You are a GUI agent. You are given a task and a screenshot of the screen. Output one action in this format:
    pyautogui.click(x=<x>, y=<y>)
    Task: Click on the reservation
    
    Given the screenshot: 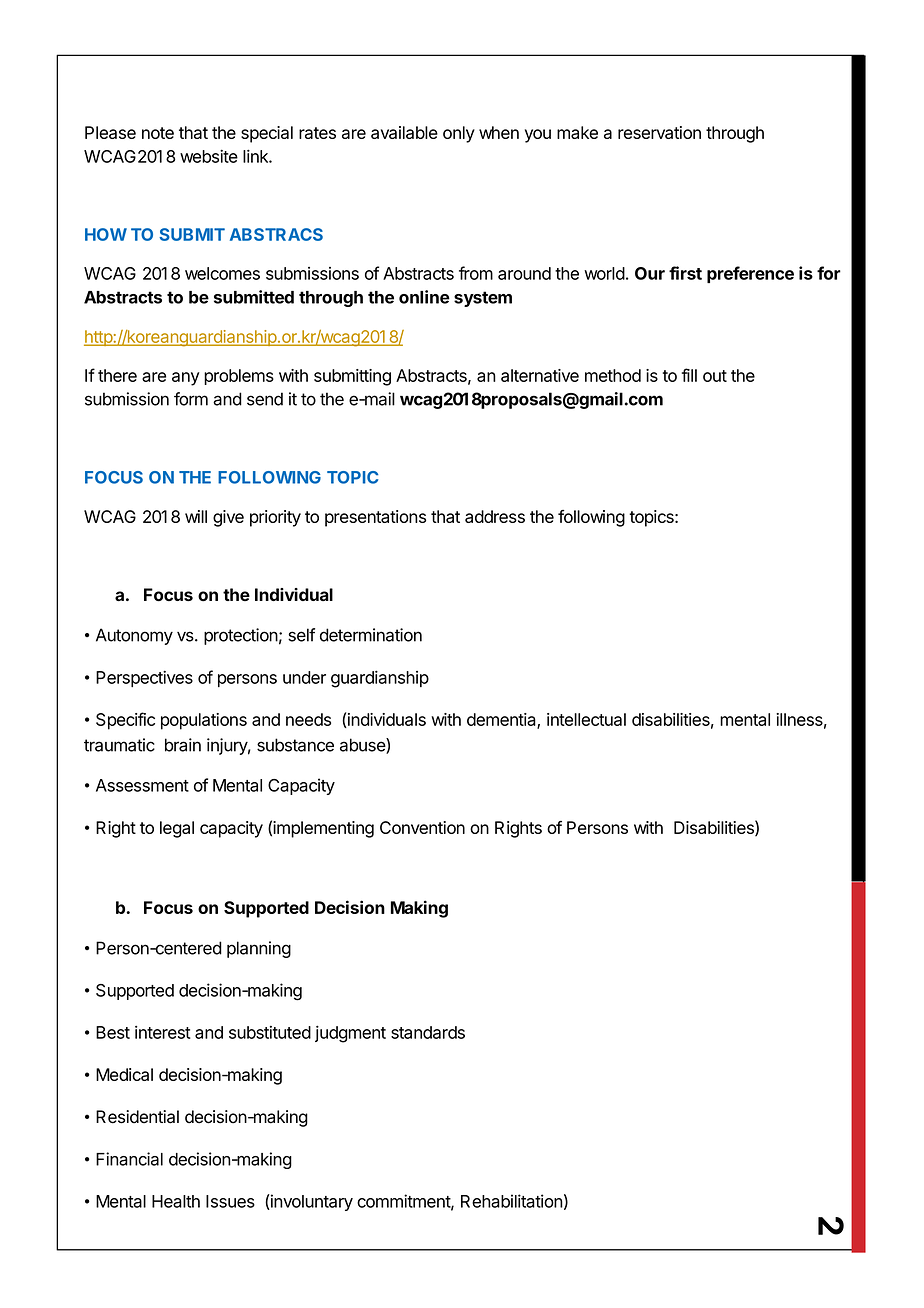 What is the action you would take?
    pyautogui.click(x=659, y=132)
